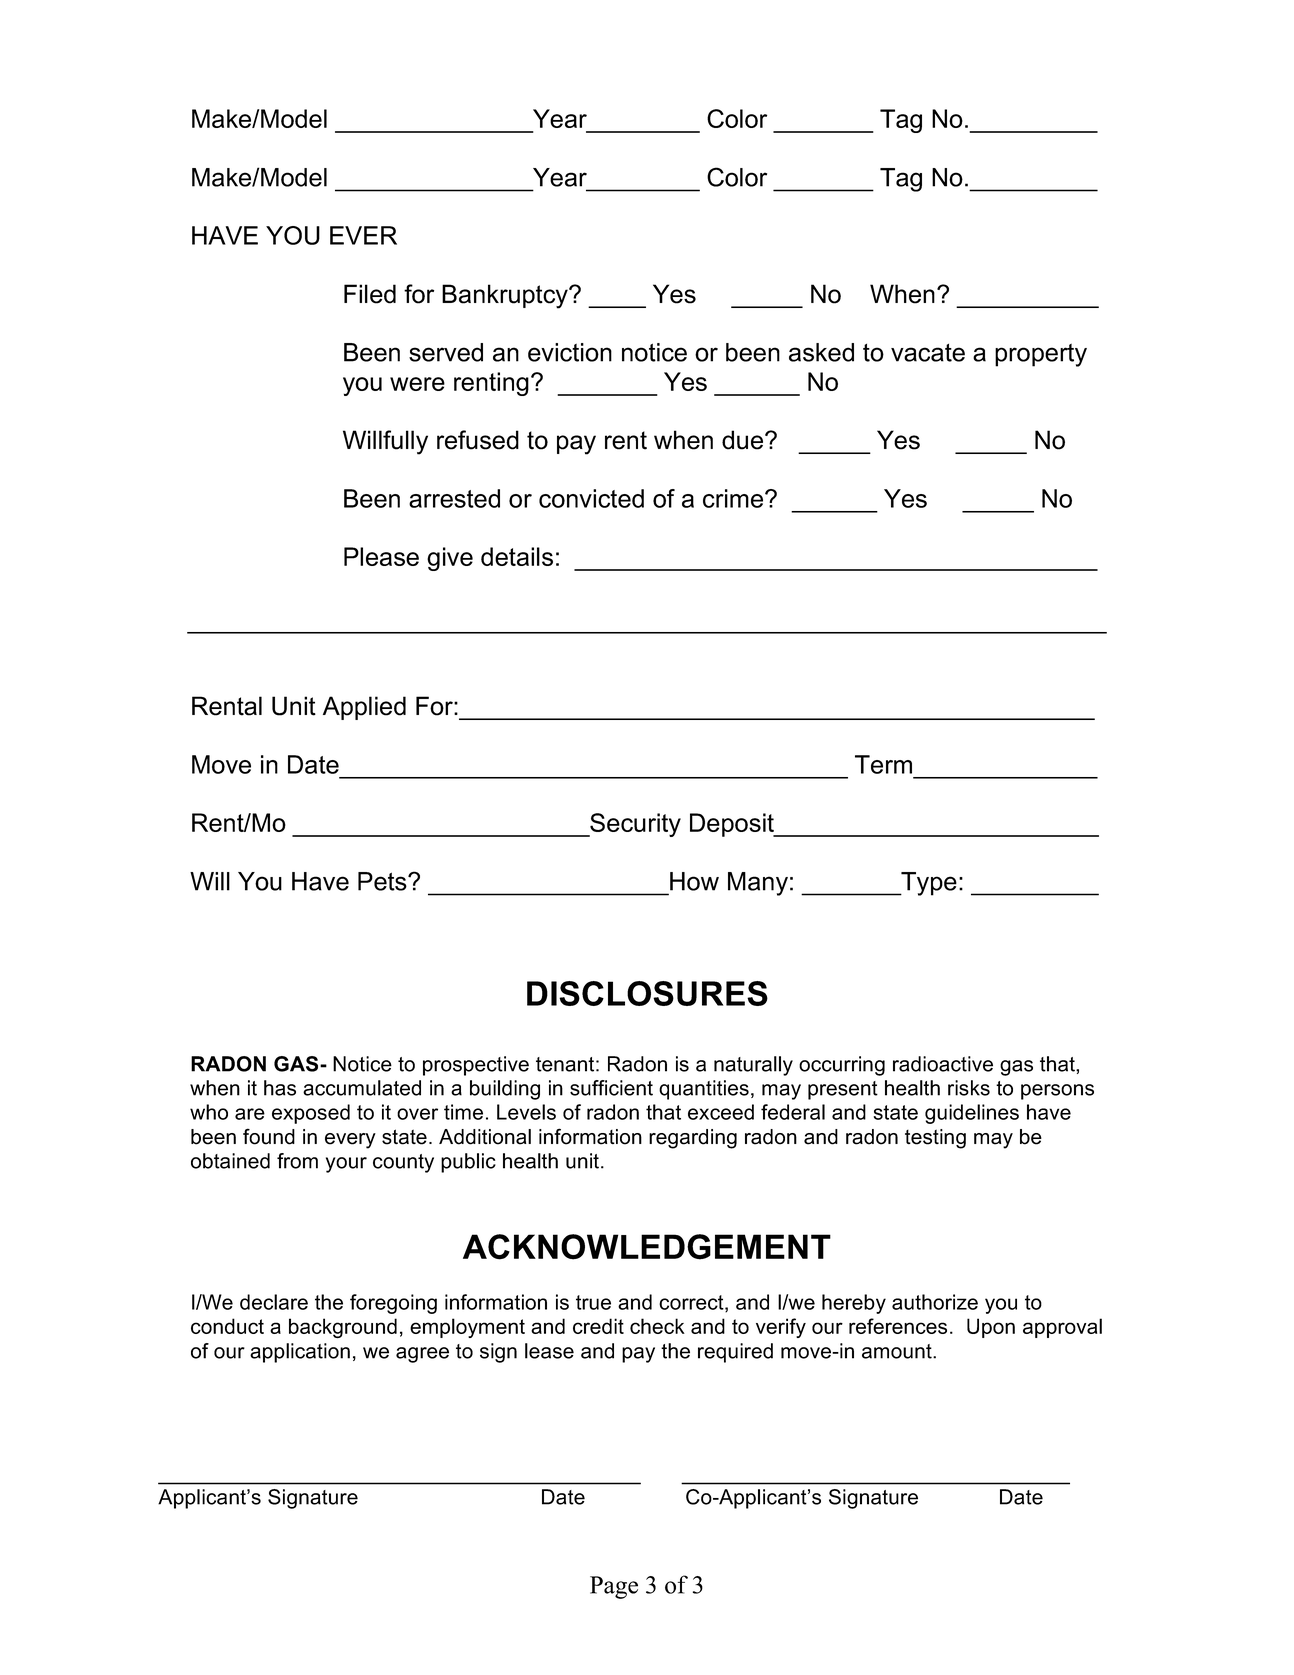  Describe the element at coordinates (570, 352) in the image. I see `eviction` at that location.
